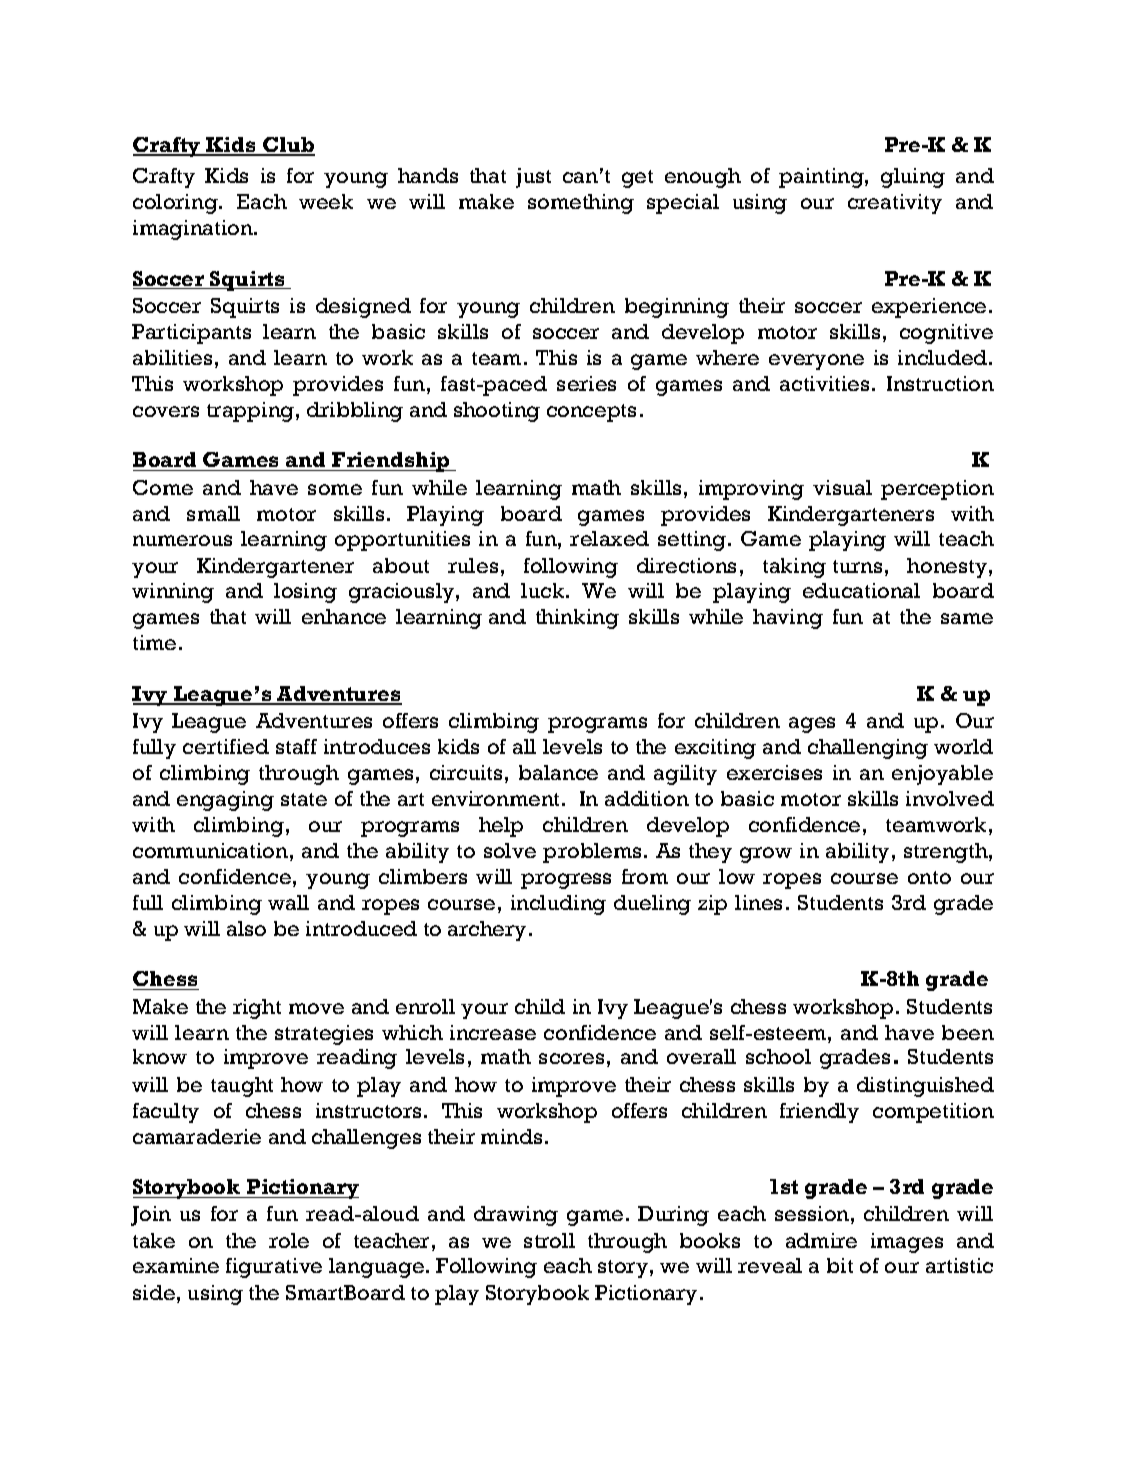 The width and height of the screenshot is (1127, 1459). Describe the element at coordinates (274, 1268) in the screenshot. I see `figurative` at that location.
